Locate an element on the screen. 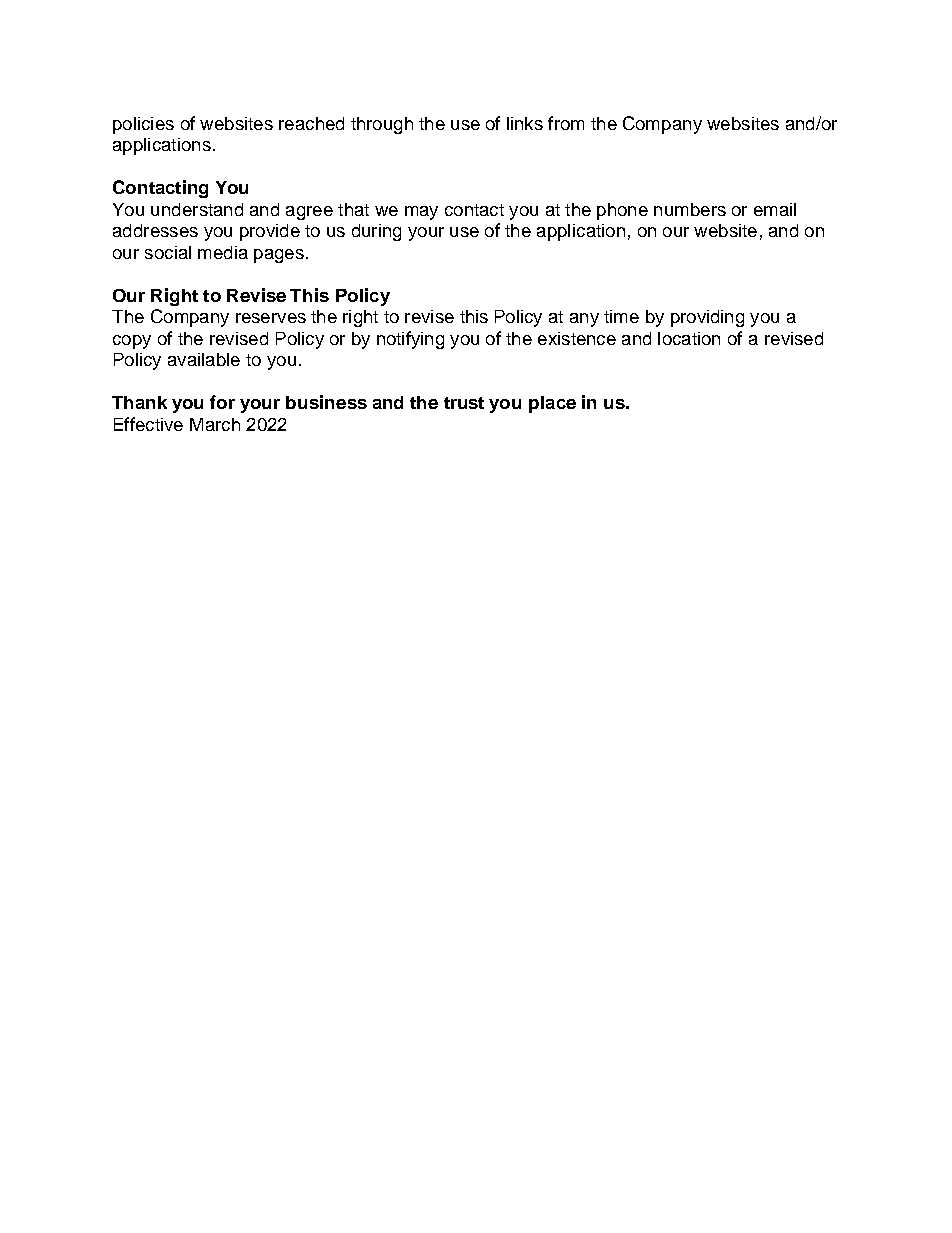  providing is located at coordinates (707, 318).
